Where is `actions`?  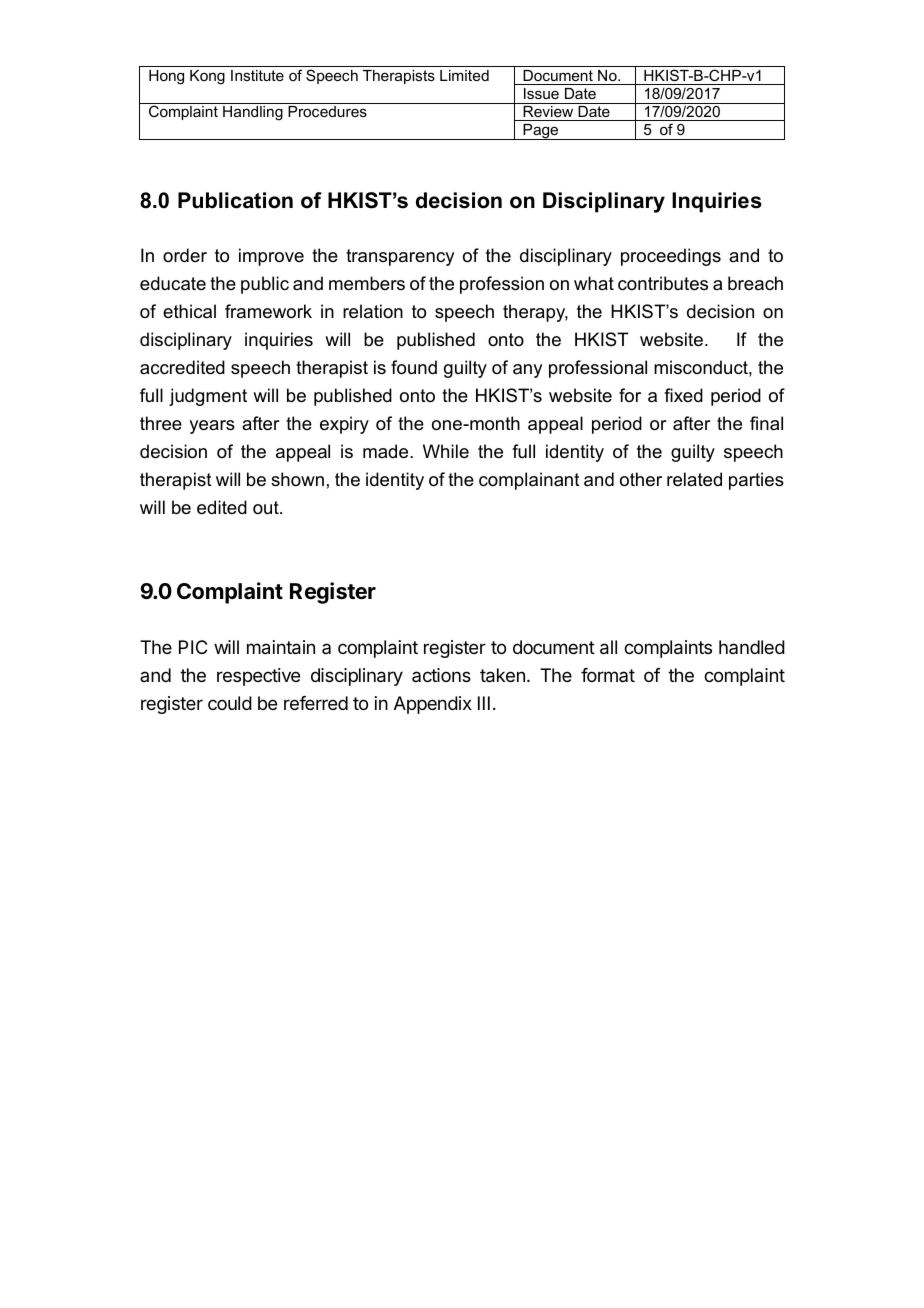
actions is located at coordinates (441, 675).
